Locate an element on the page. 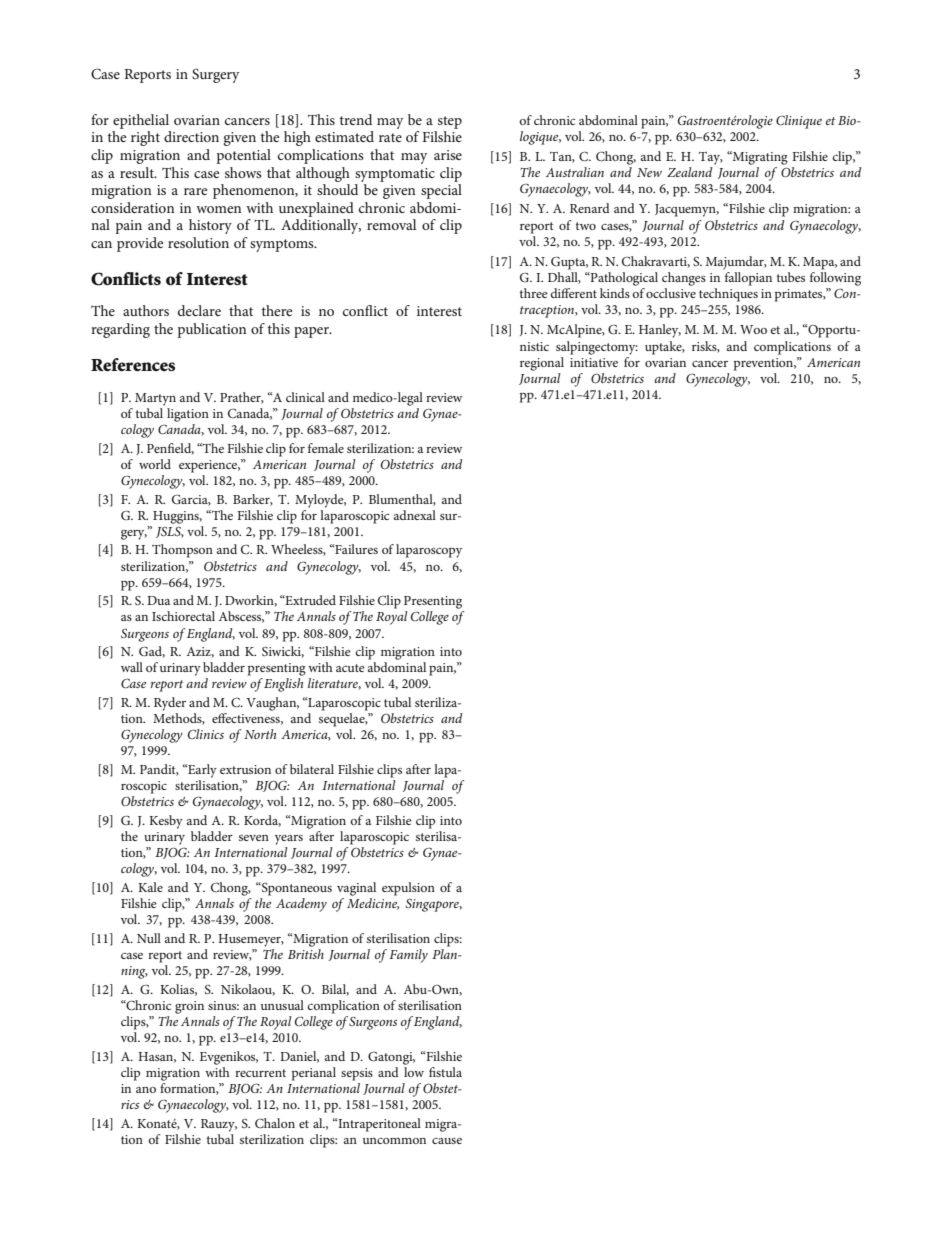  regional is located at coordinates (542, 364).
